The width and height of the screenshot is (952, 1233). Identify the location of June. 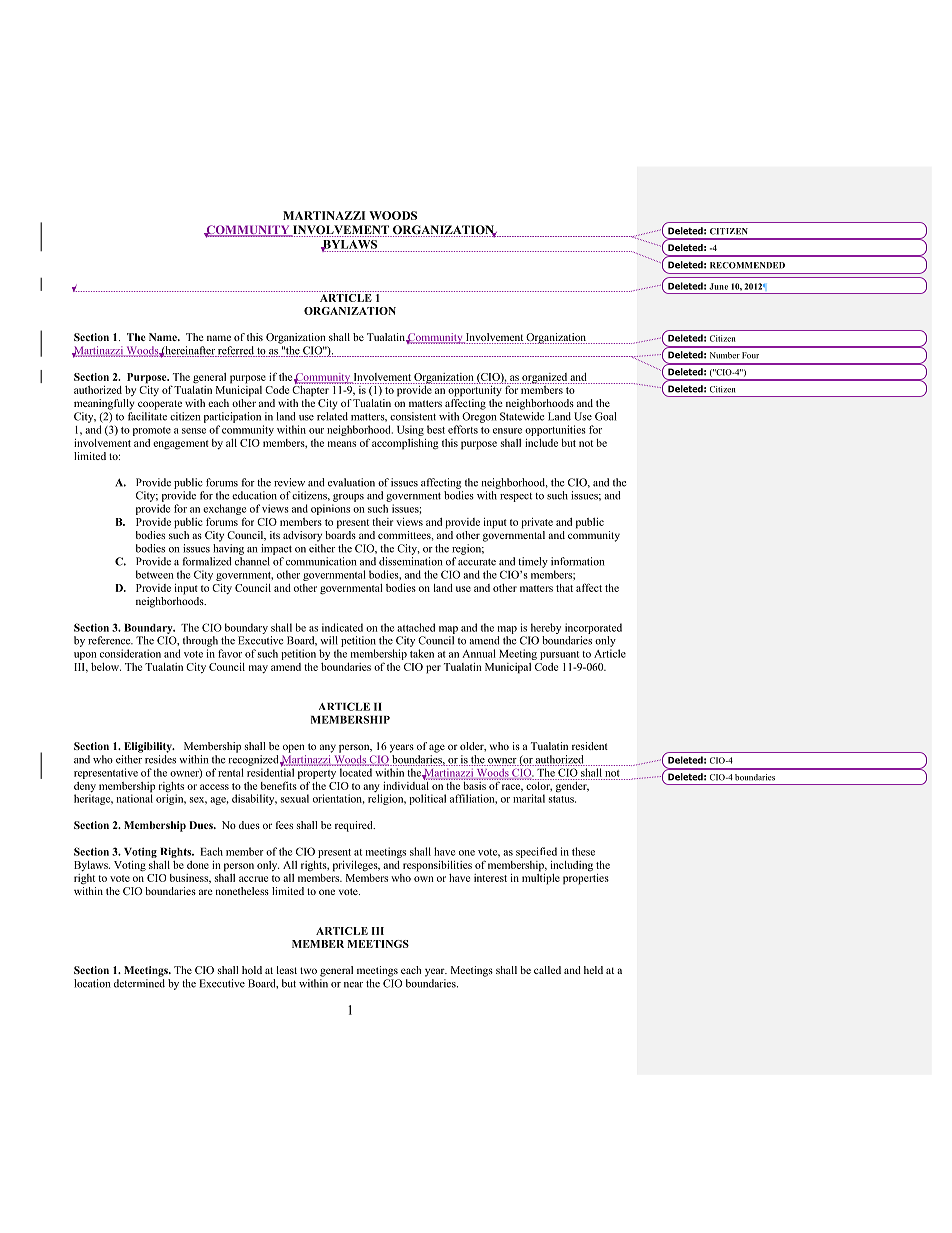
(718, 286).
